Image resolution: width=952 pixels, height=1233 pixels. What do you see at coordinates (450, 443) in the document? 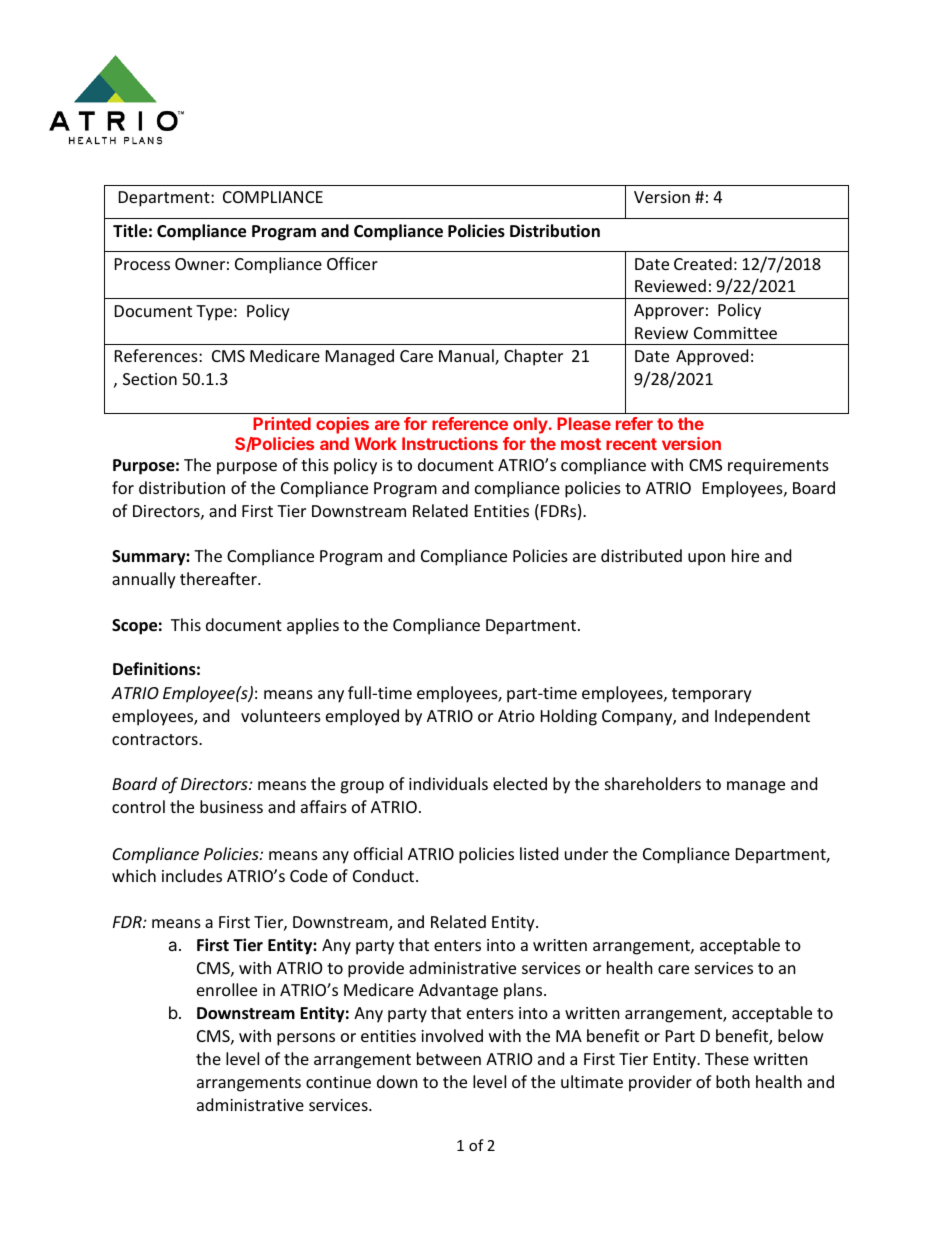
I see `Instructions` at bounding box center [450, 443].
